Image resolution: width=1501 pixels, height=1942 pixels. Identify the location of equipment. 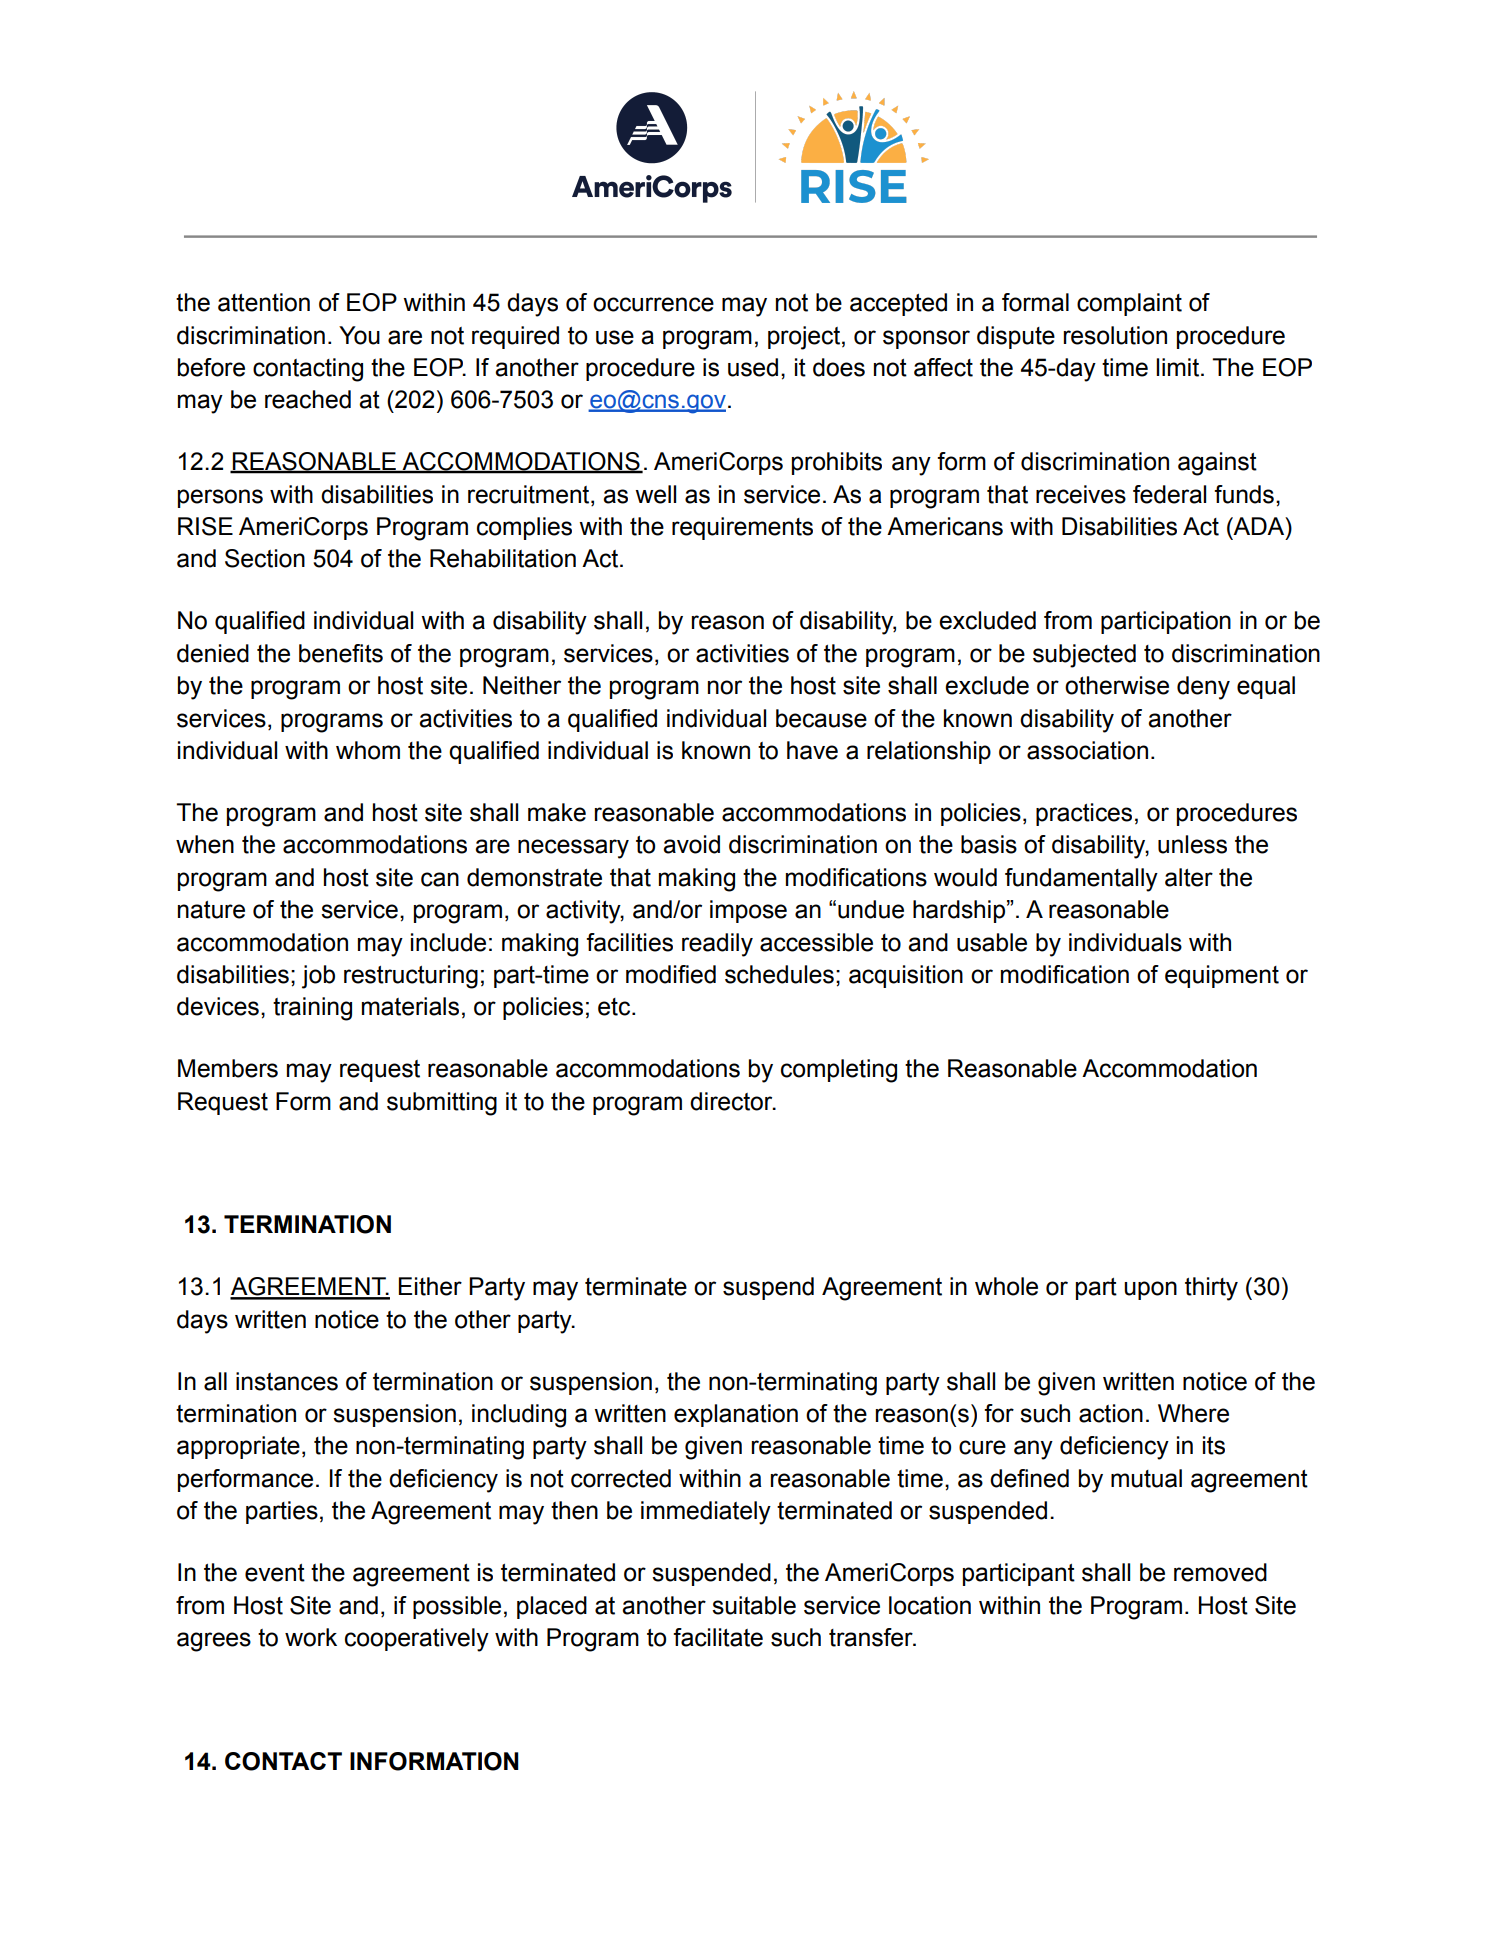
(1222, 976).
